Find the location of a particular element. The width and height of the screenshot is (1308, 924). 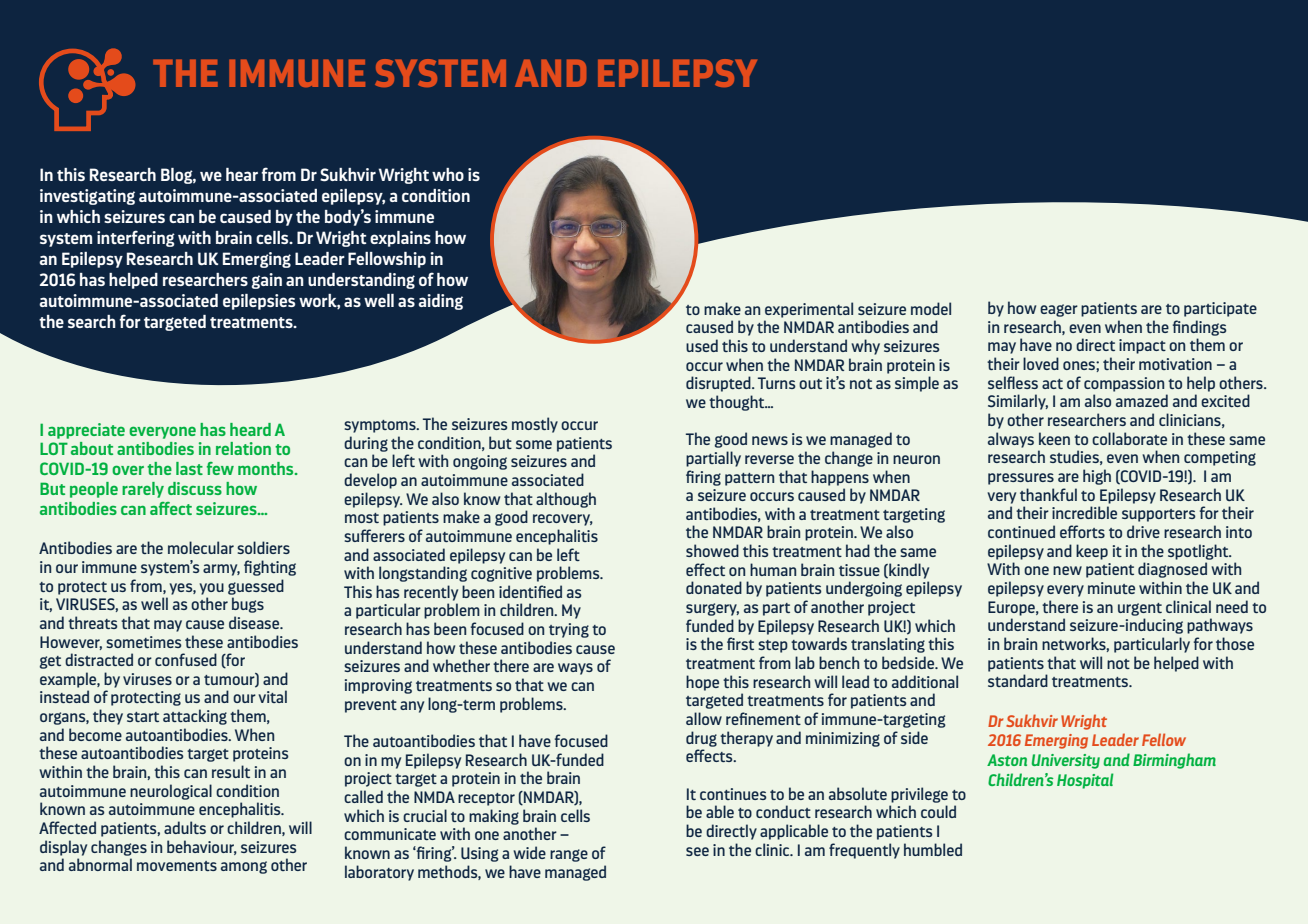

investigating is located at coordinates (87, 197).
